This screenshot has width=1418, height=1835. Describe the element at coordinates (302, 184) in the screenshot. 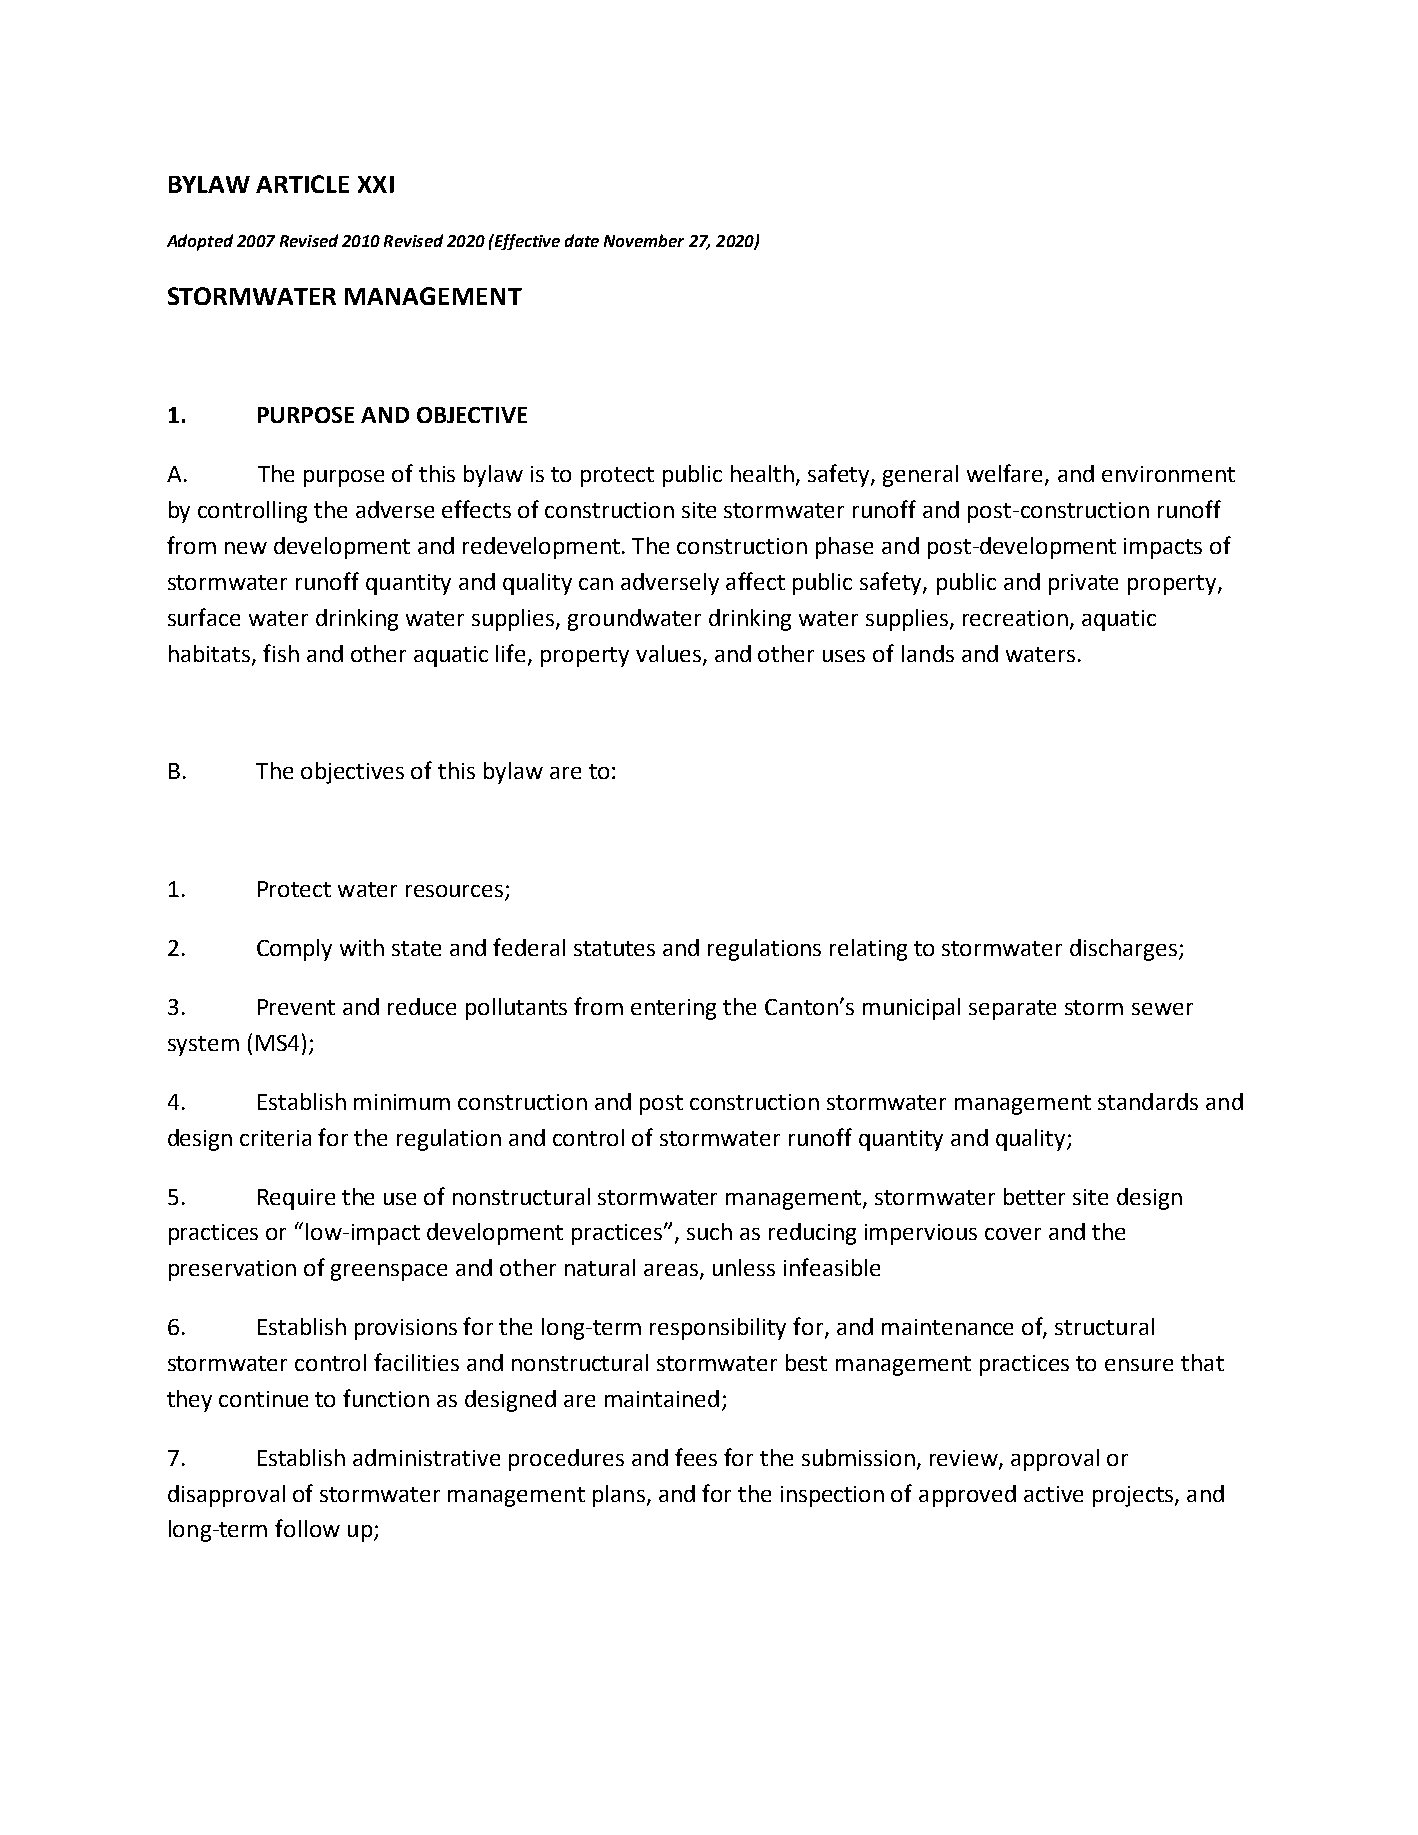

I see `ARTICLE` at that location.
